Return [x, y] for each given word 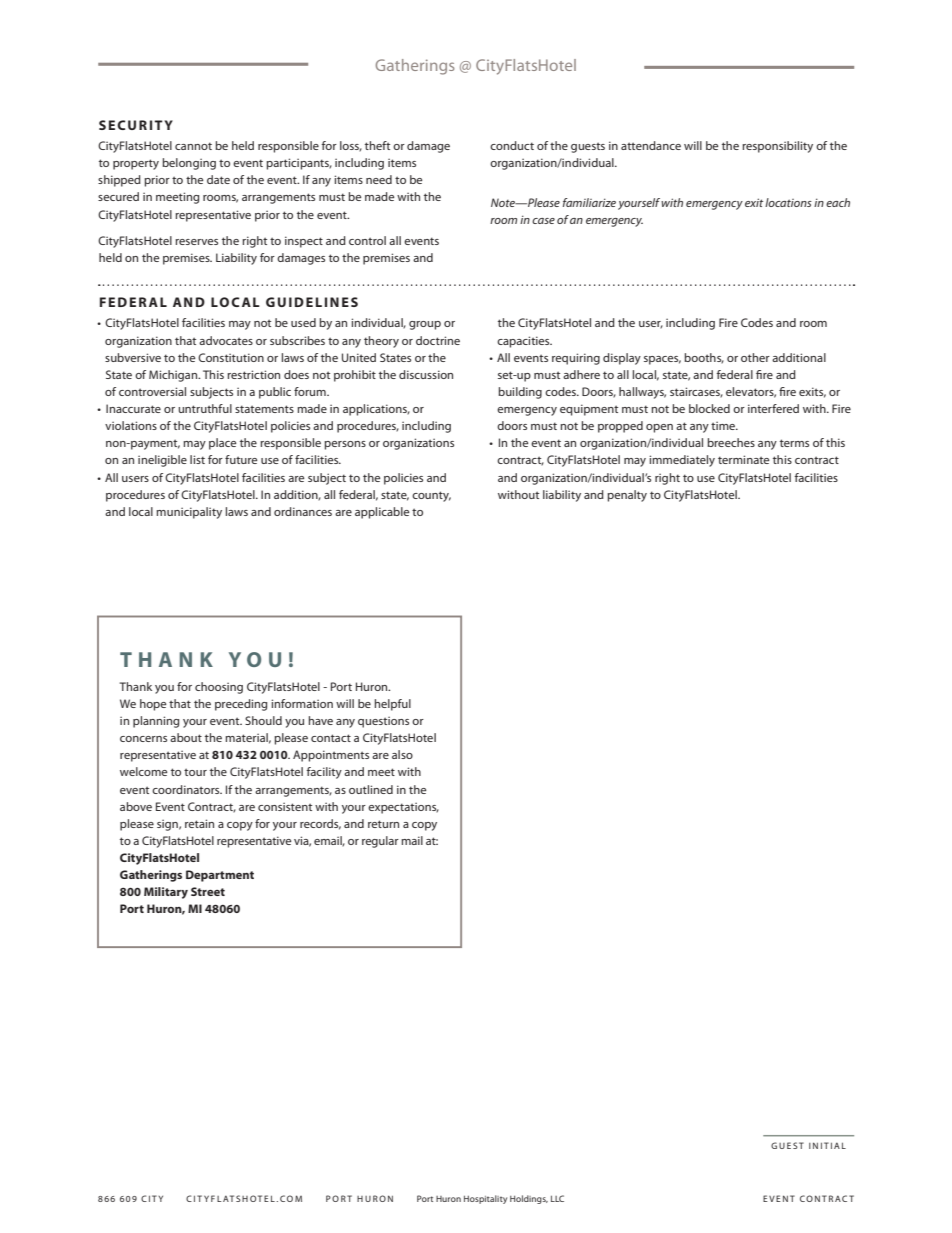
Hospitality [485, 1199]
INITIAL [827, 1145]
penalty [627, 496]
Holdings [529, 1199]
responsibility [777, 147]
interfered [773, 408]
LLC [557, 1198]
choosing [219, 688]
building [520, 393]
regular [380, 842]
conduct [512, 145]
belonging [189, 164]
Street [208, 891]
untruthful [205, 408]
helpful [393, 705]
